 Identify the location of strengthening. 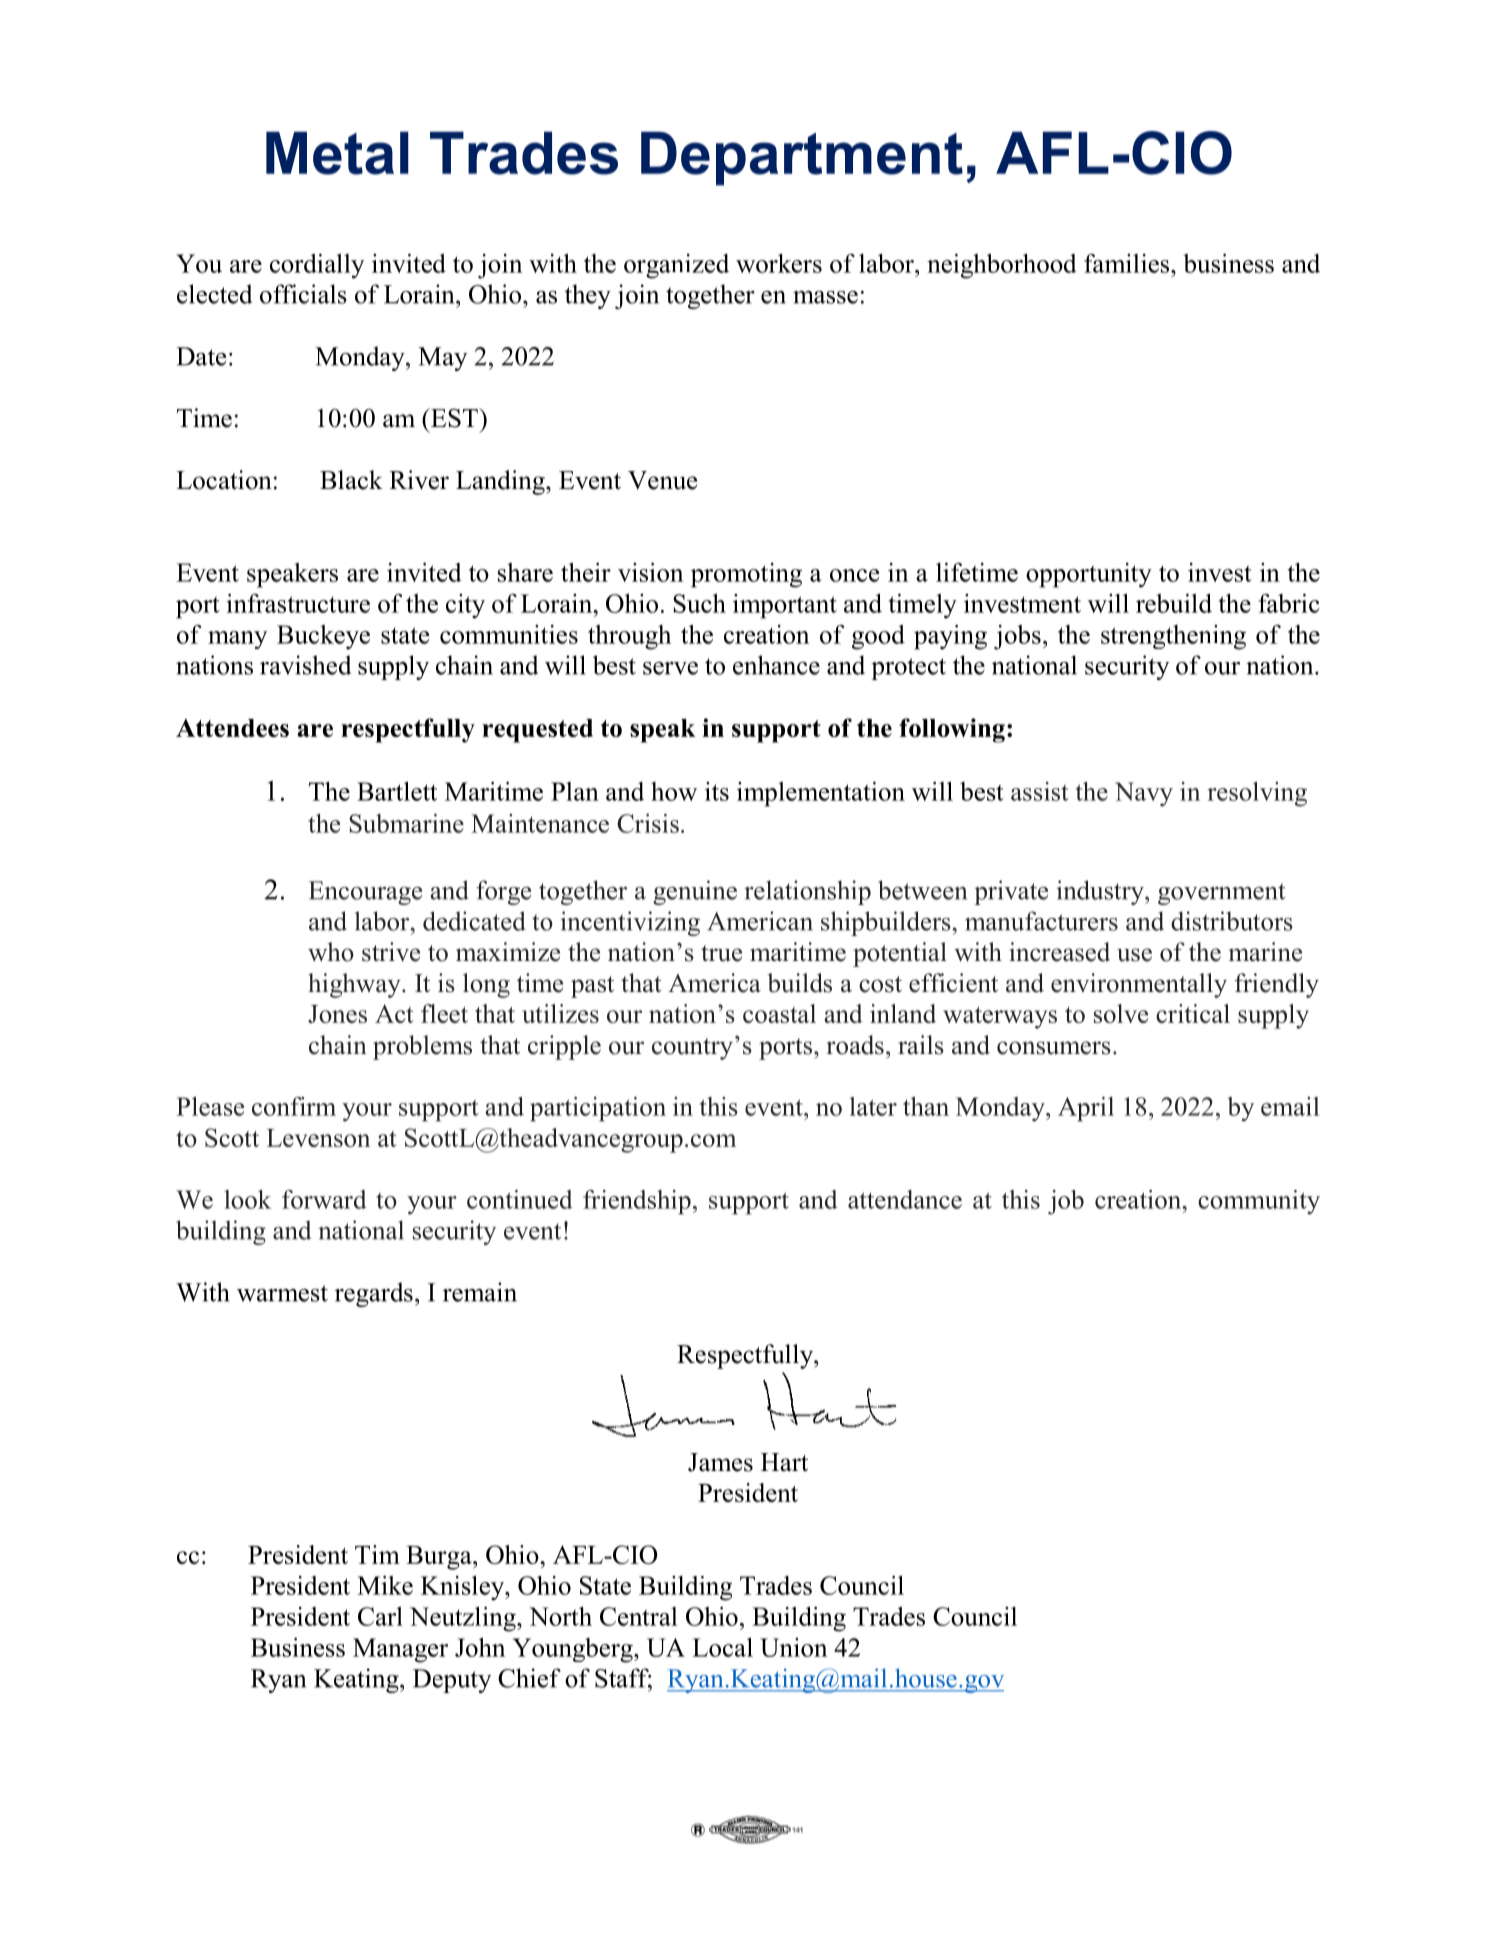
(1173, 637).
